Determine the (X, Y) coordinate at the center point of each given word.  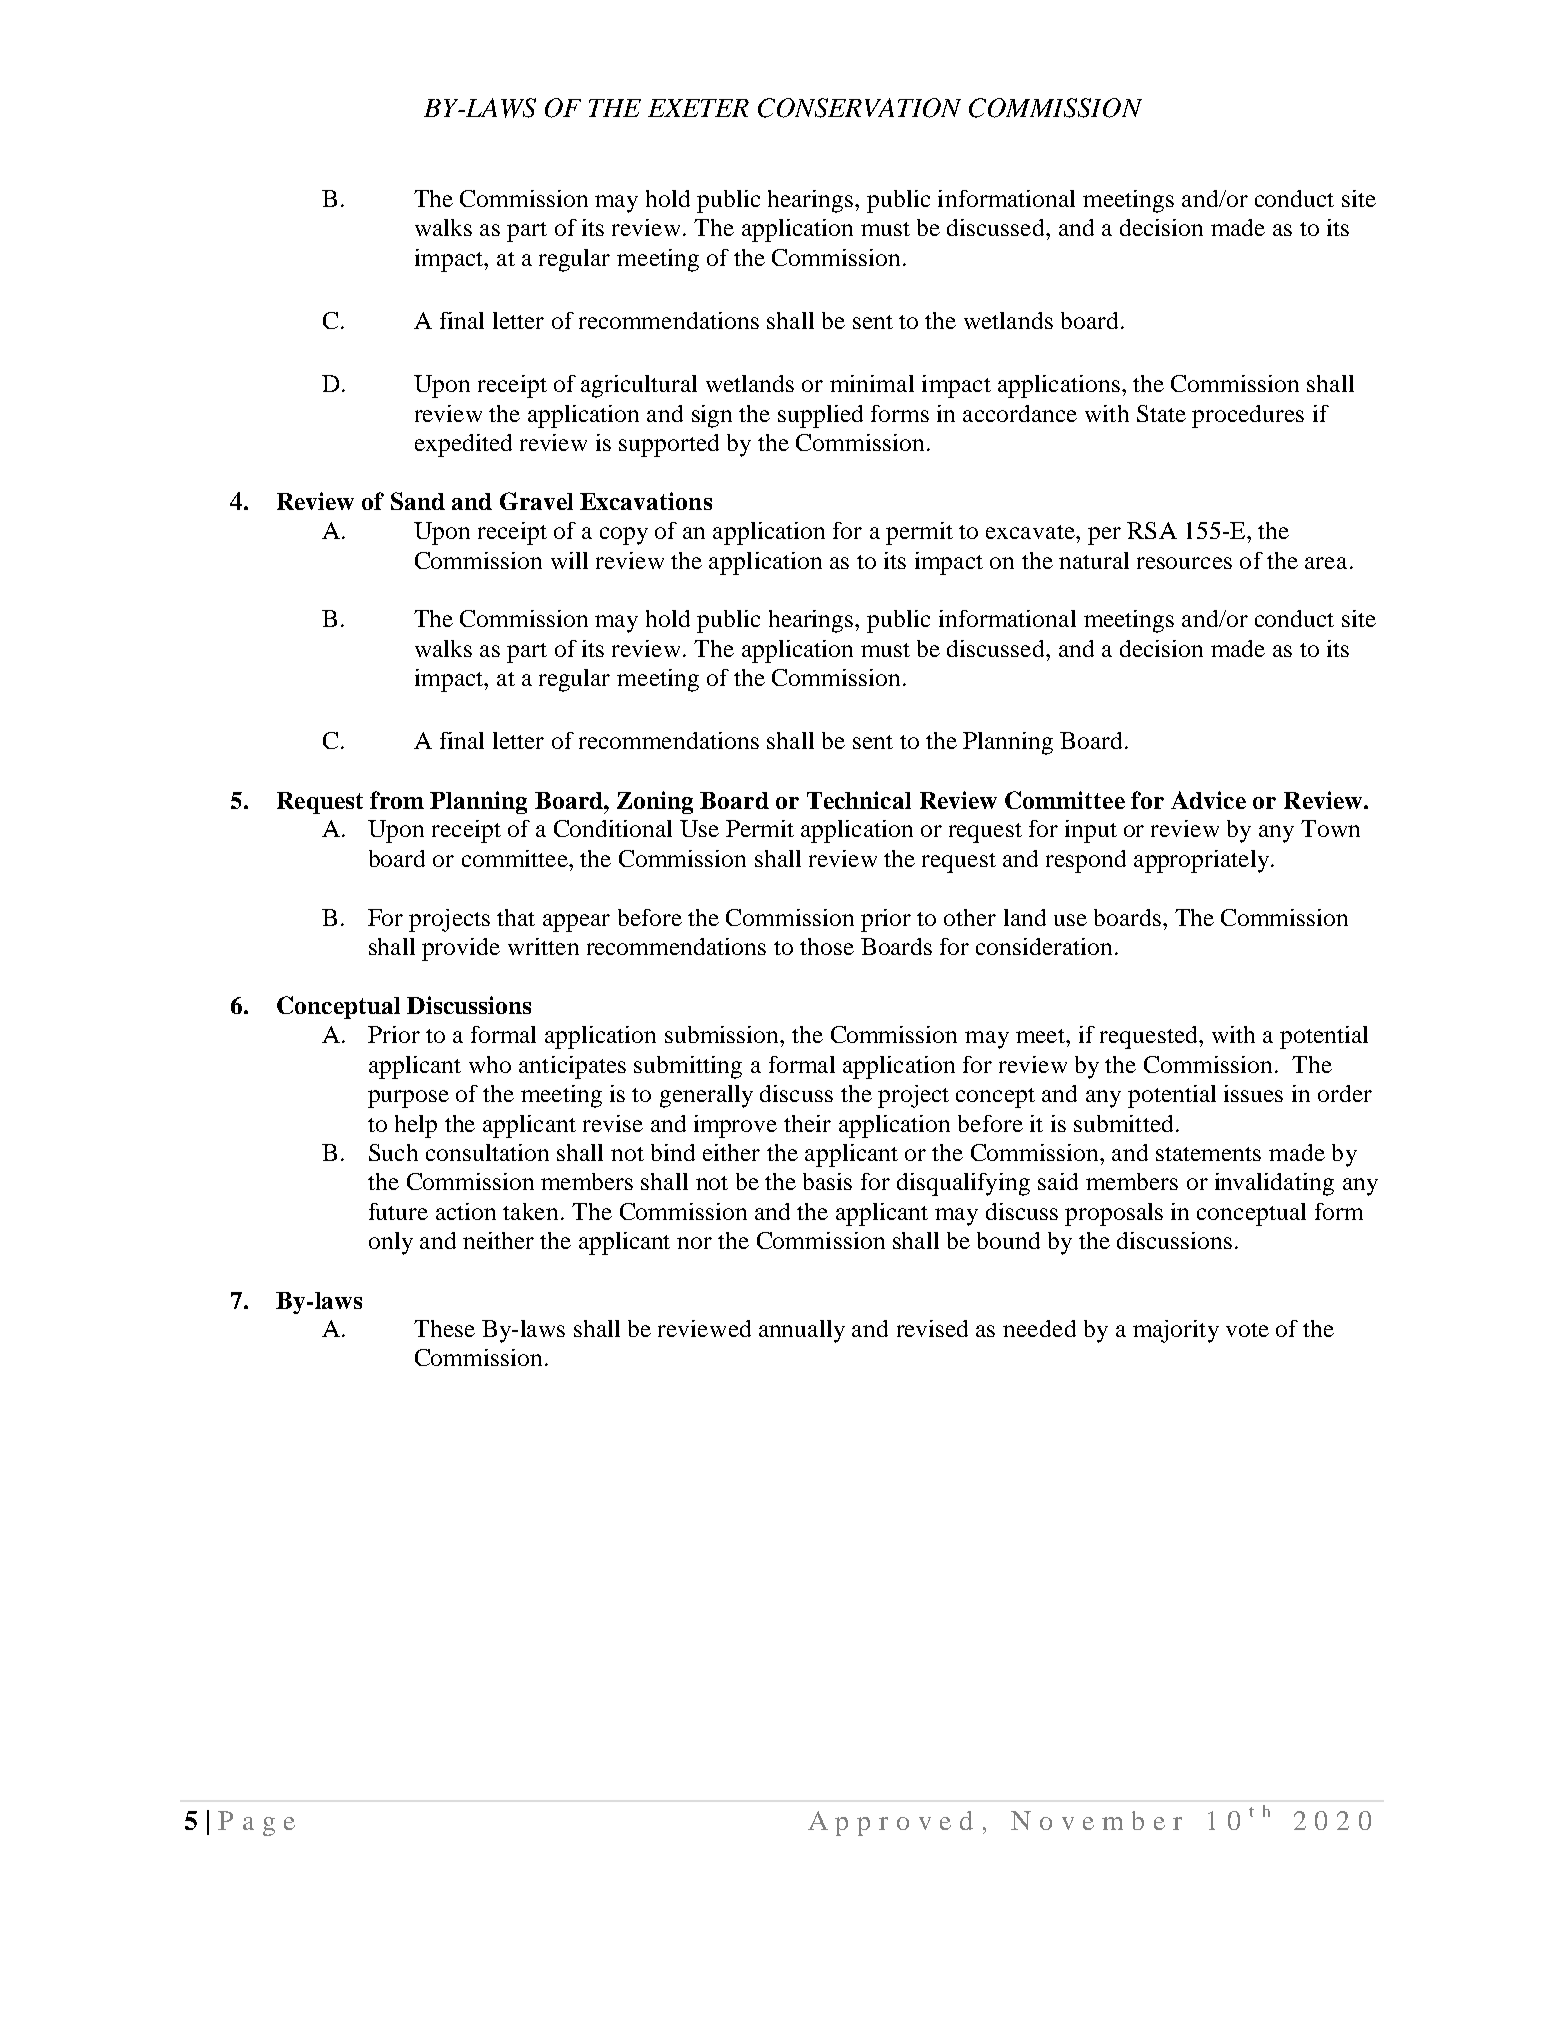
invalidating (1274, 1184)
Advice (1208, 800)
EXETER (698, 108)
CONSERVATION (859, 108)
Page (256, 1823)
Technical (859, 800)
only (391, 1243)
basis (827, 1181)
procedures (1248, 416)
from (397, 800)
